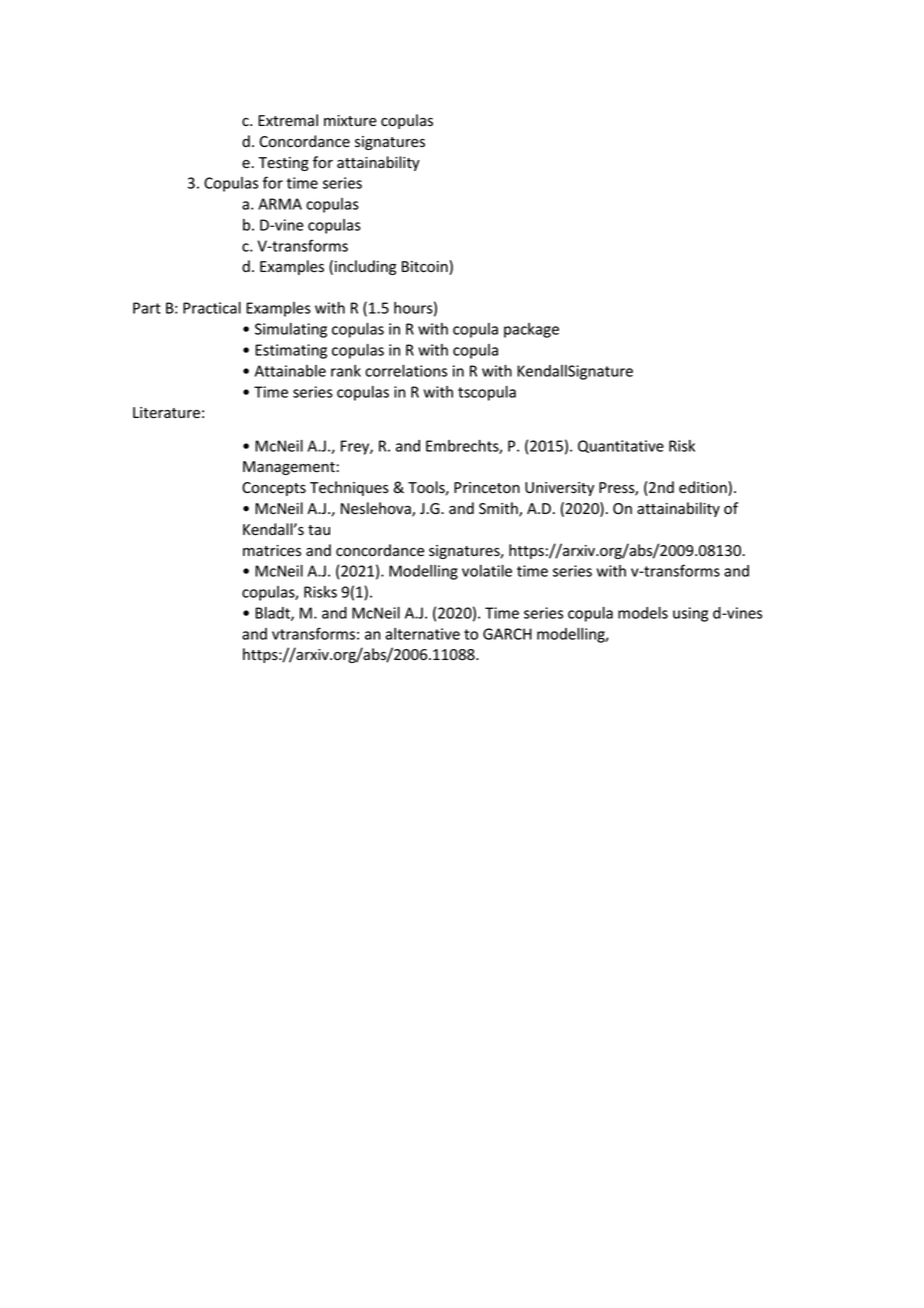 This screenshot has width=924, height=1308. What do you see at coordinates (289, 468) in the screenshot?
I see `Management` at bounding box center [289, 468].
